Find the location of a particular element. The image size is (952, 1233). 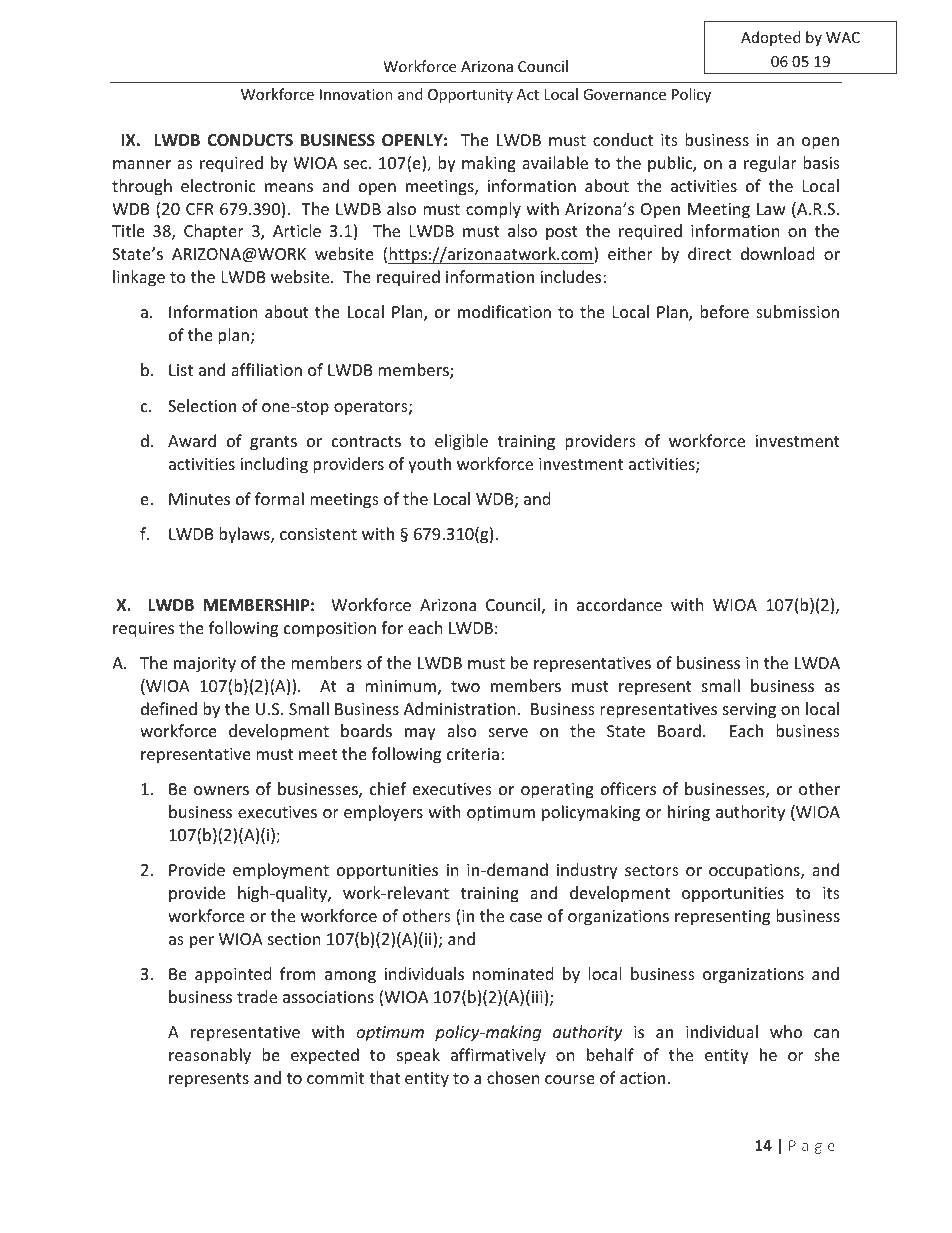

Opportunity is located at coordinates (470, 96).
